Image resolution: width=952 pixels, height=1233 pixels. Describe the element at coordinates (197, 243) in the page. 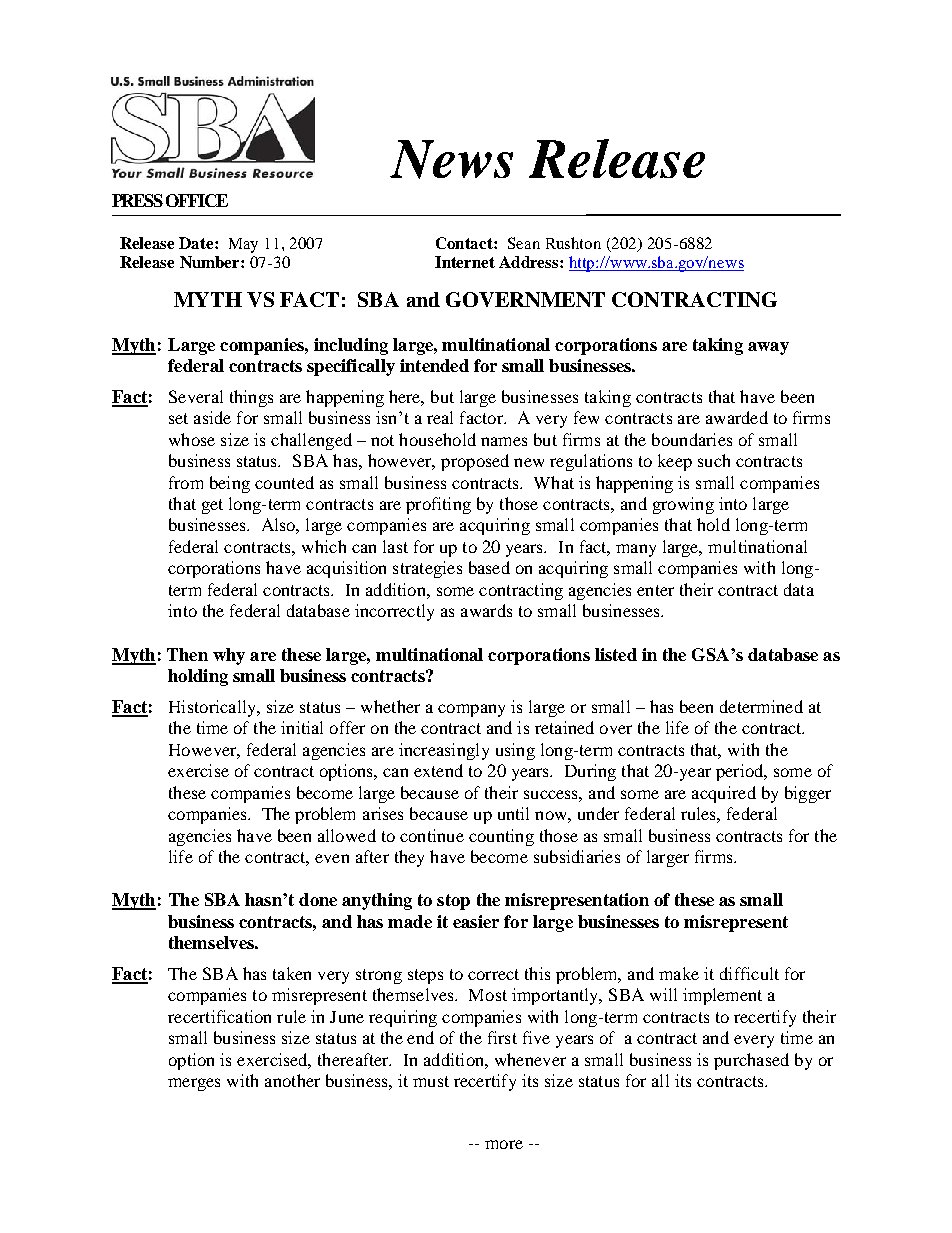

I see `Date` at that location.
